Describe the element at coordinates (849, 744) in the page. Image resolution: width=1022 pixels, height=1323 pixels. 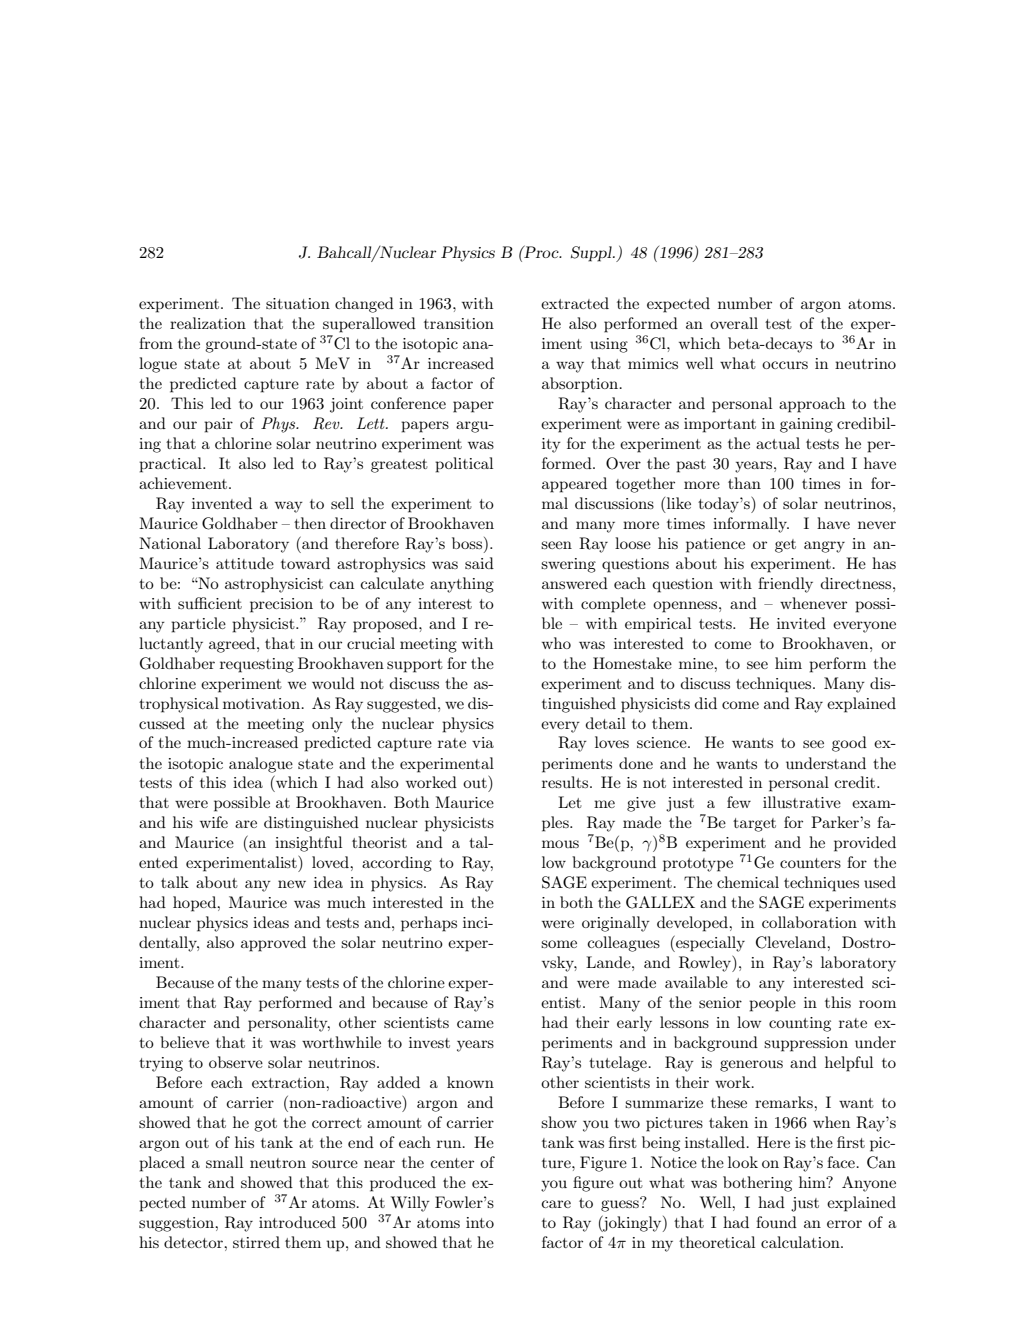
I see `good` at that location.
